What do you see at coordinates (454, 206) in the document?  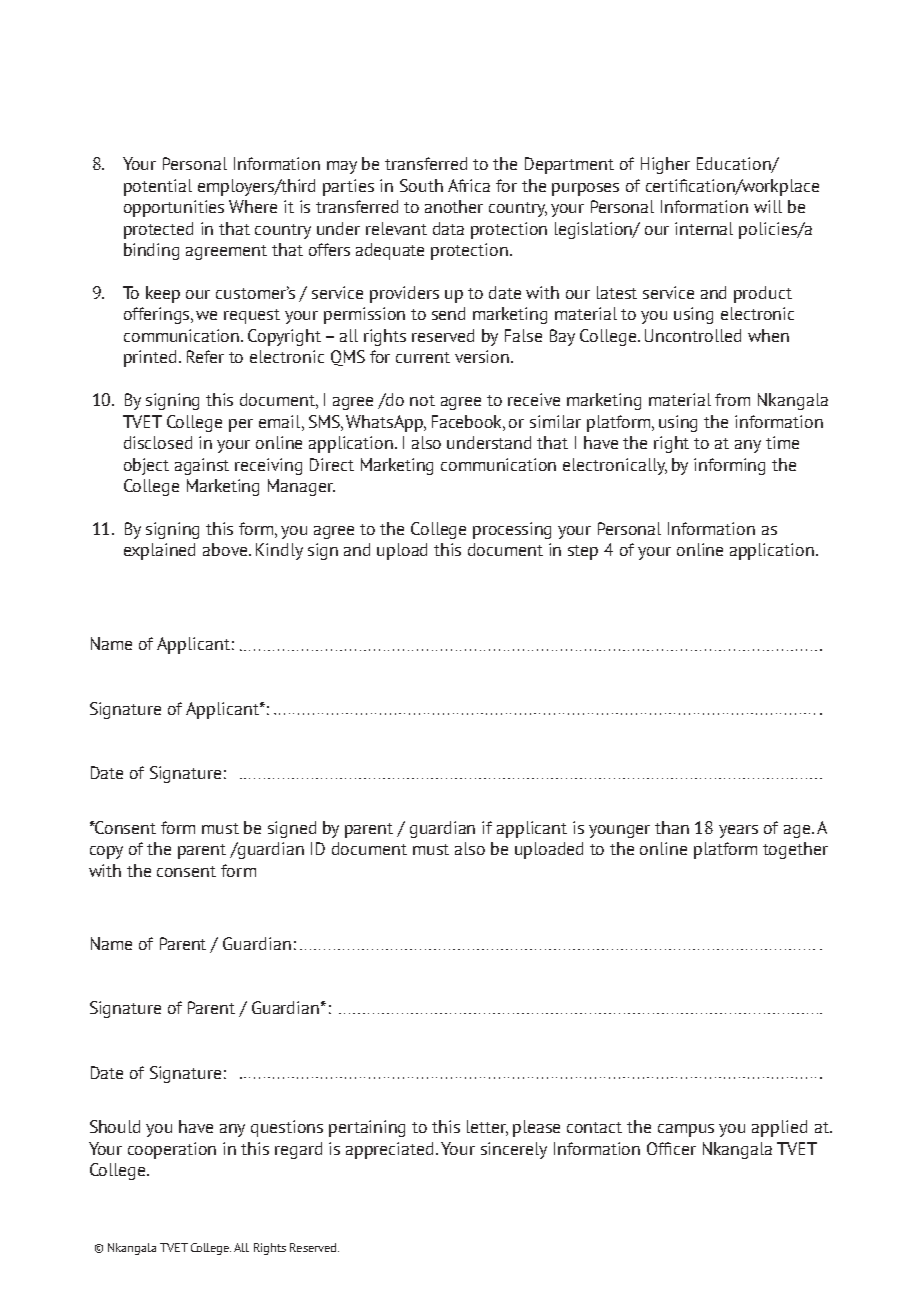 I see `another` at bounding box center [454, 206].
